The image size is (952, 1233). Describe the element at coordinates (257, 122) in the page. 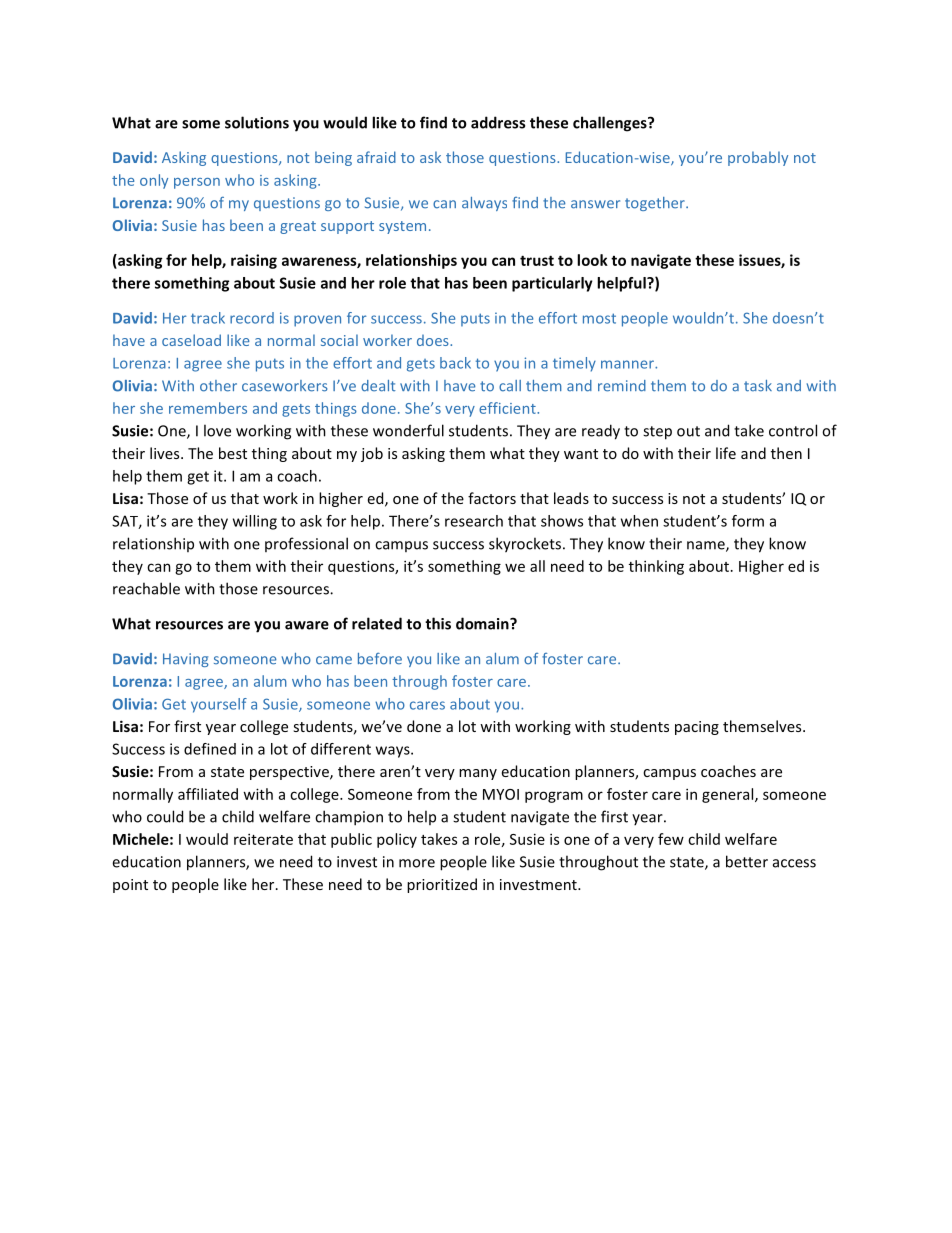

I see `solutions` at that location.
